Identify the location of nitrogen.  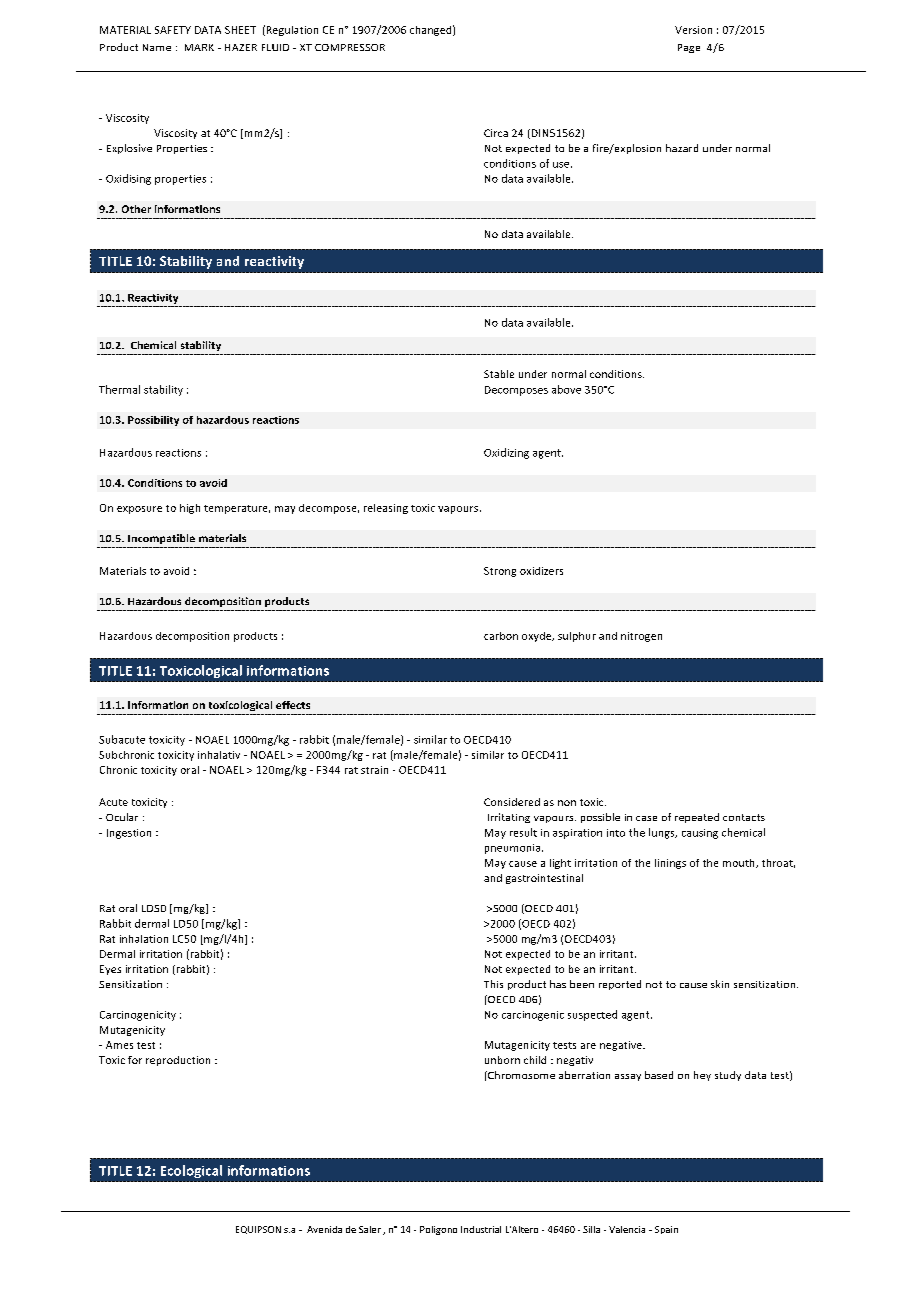
(641, 637).
